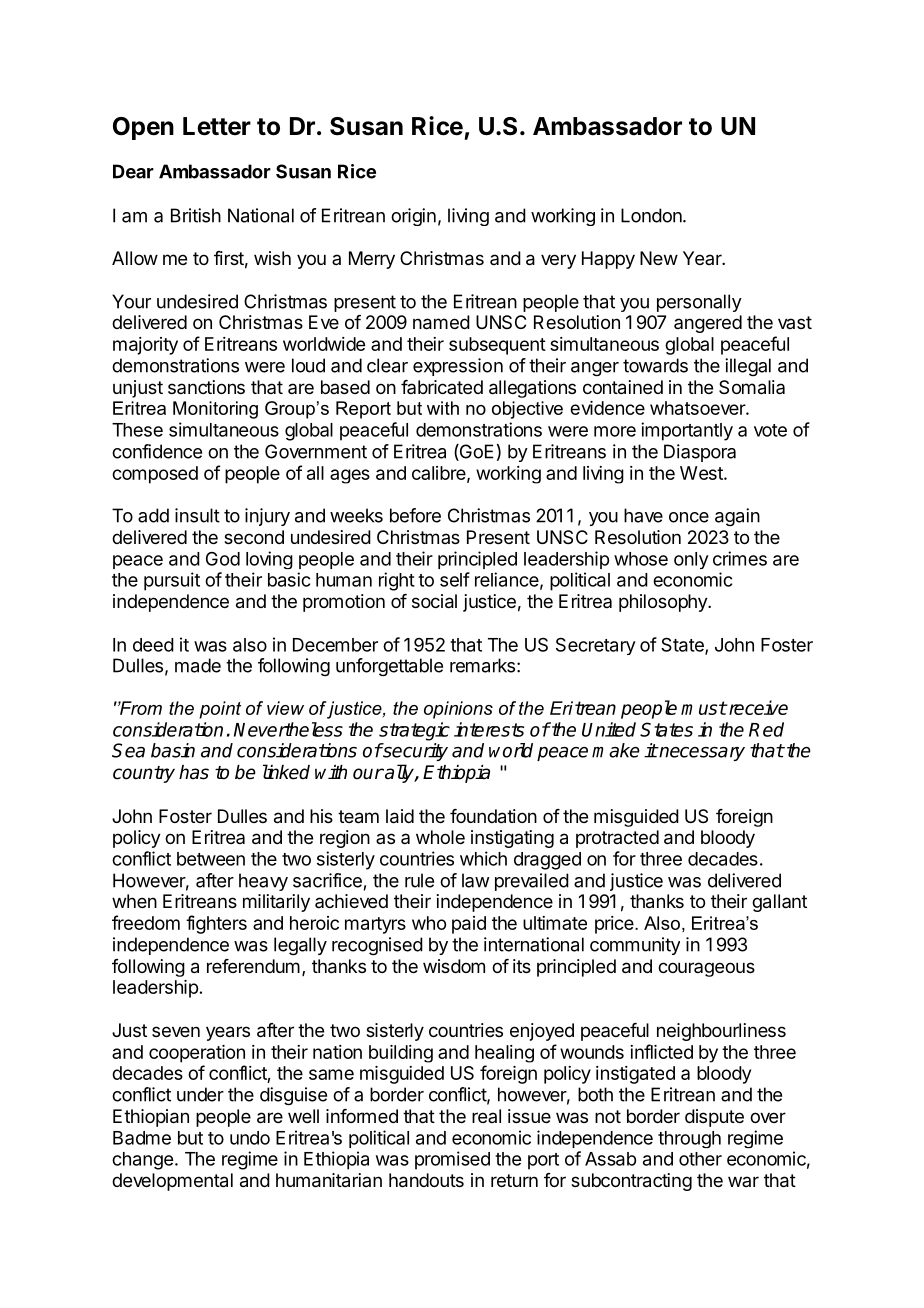  Describe the element at coordinates (198, 665) in the screenshot. I see `made` at that location.
